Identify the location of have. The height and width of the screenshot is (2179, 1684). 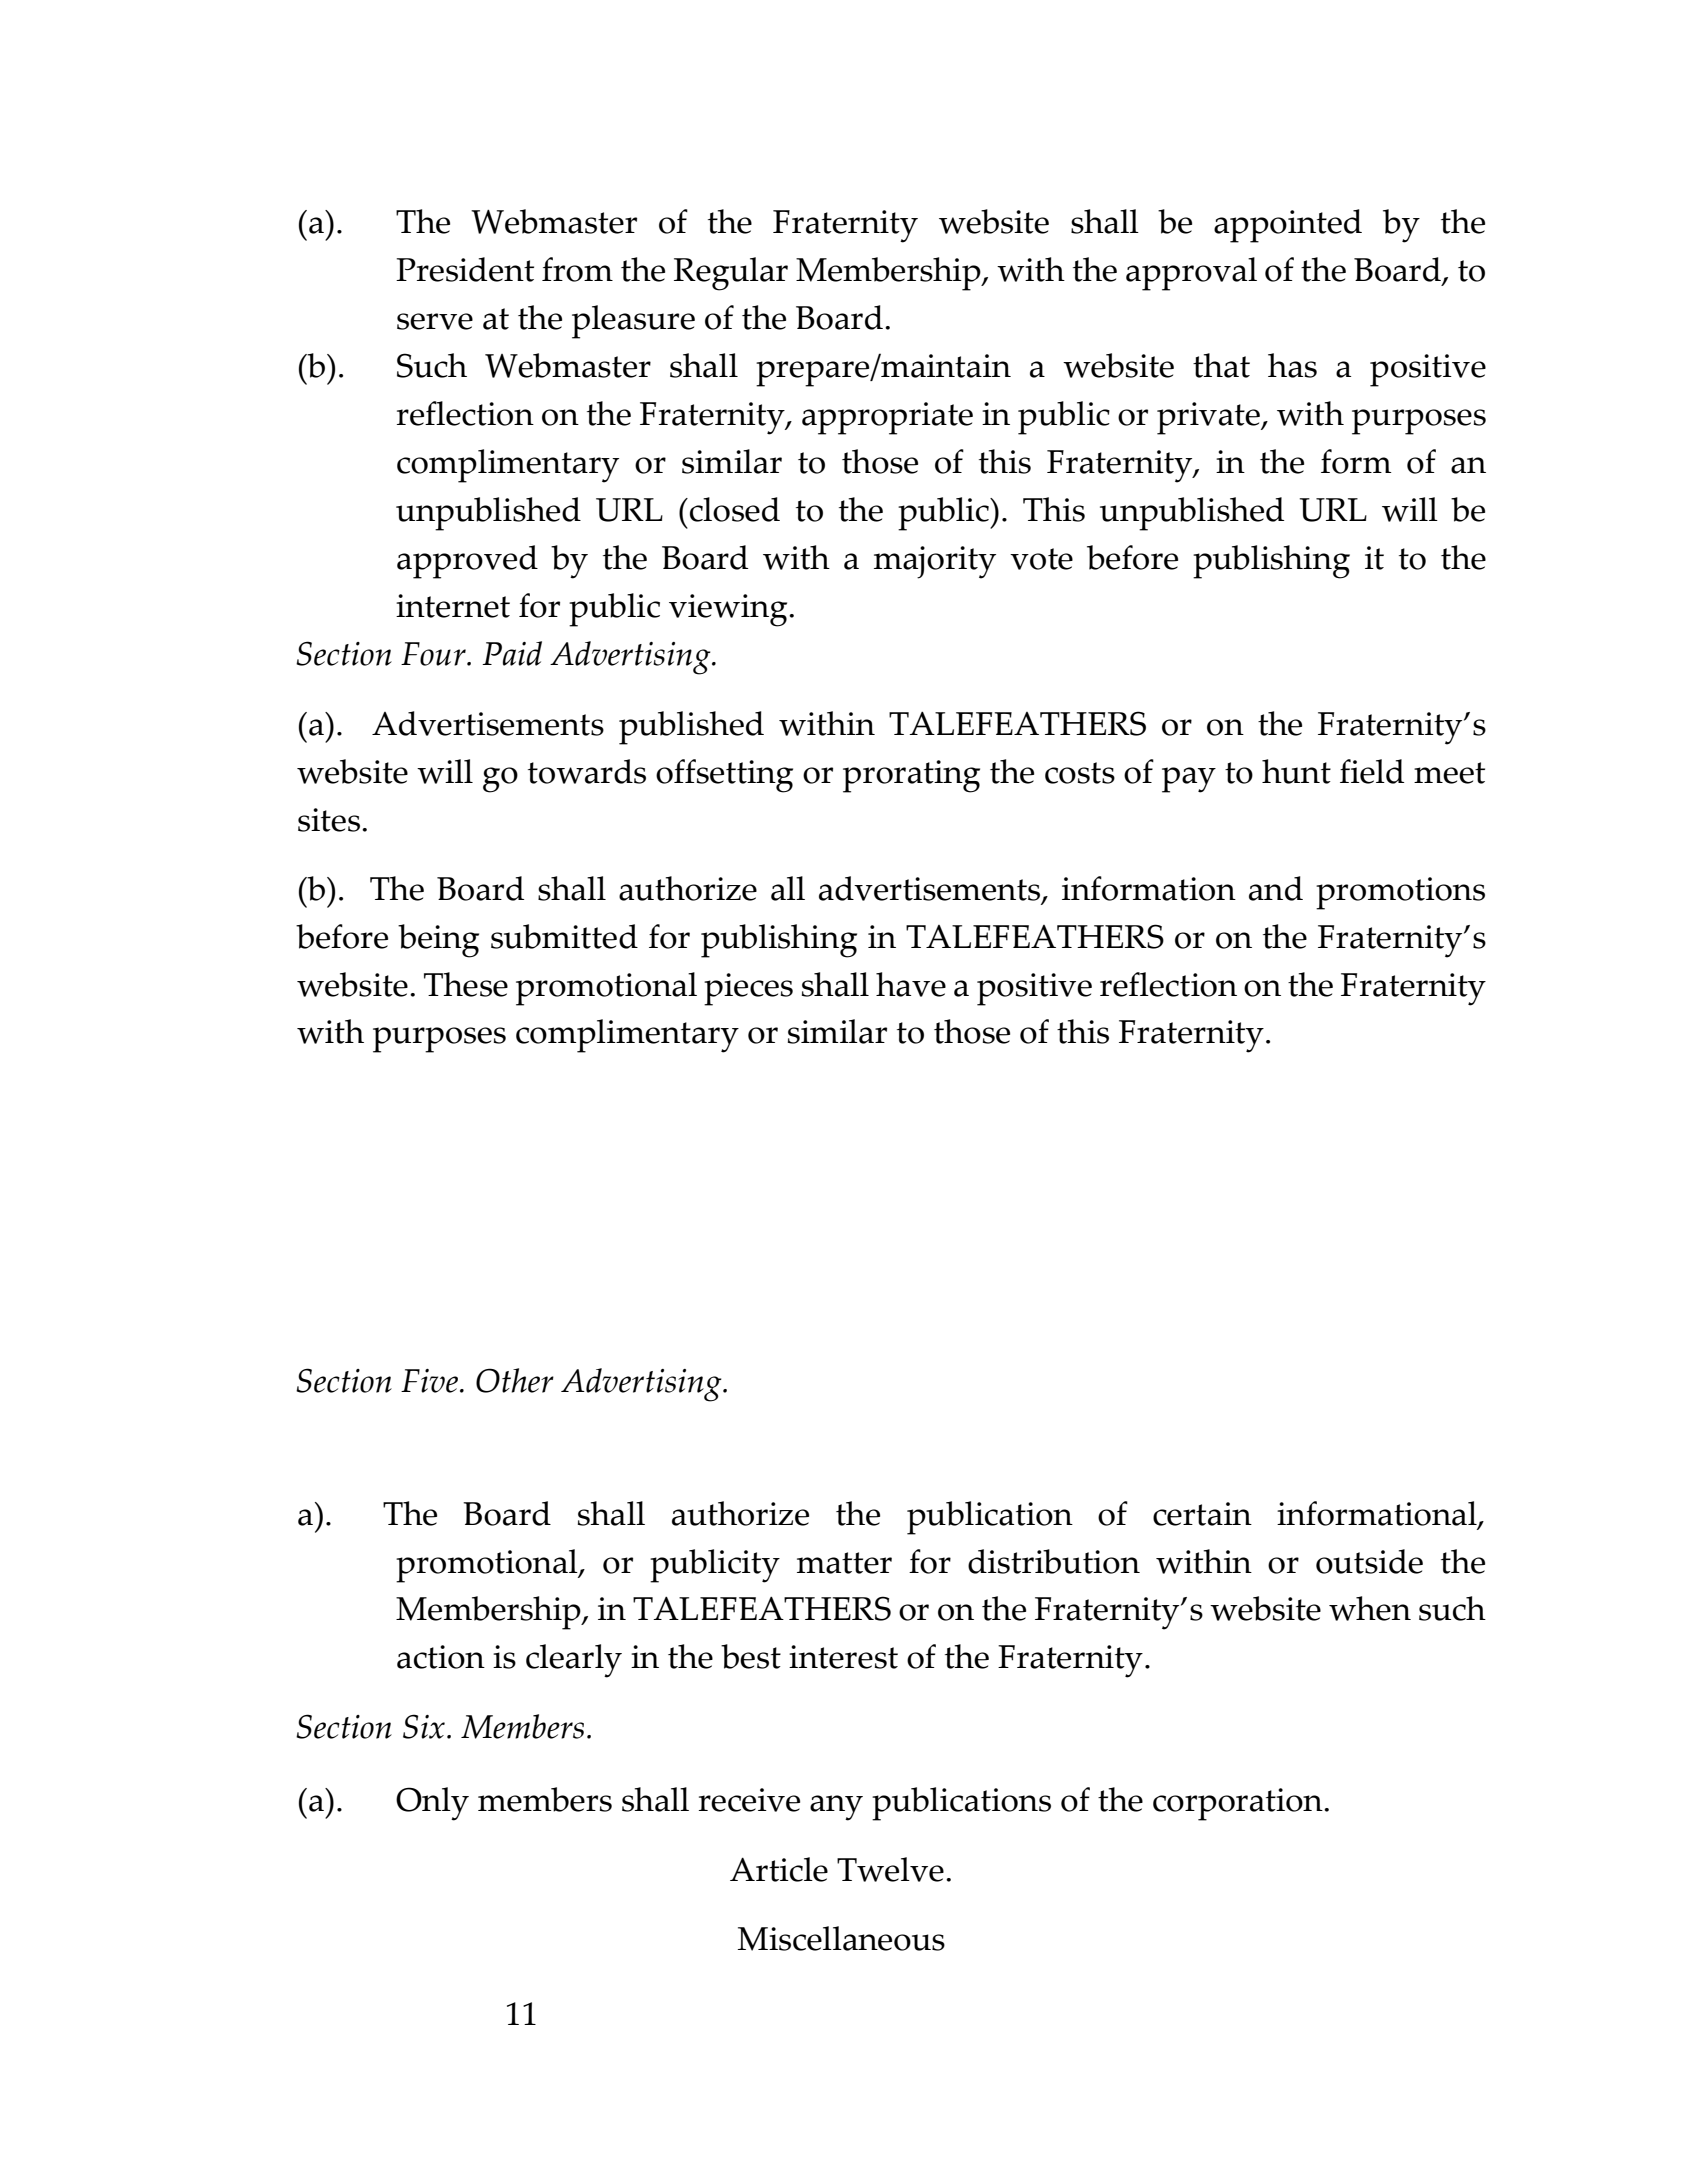
(911, 984).
